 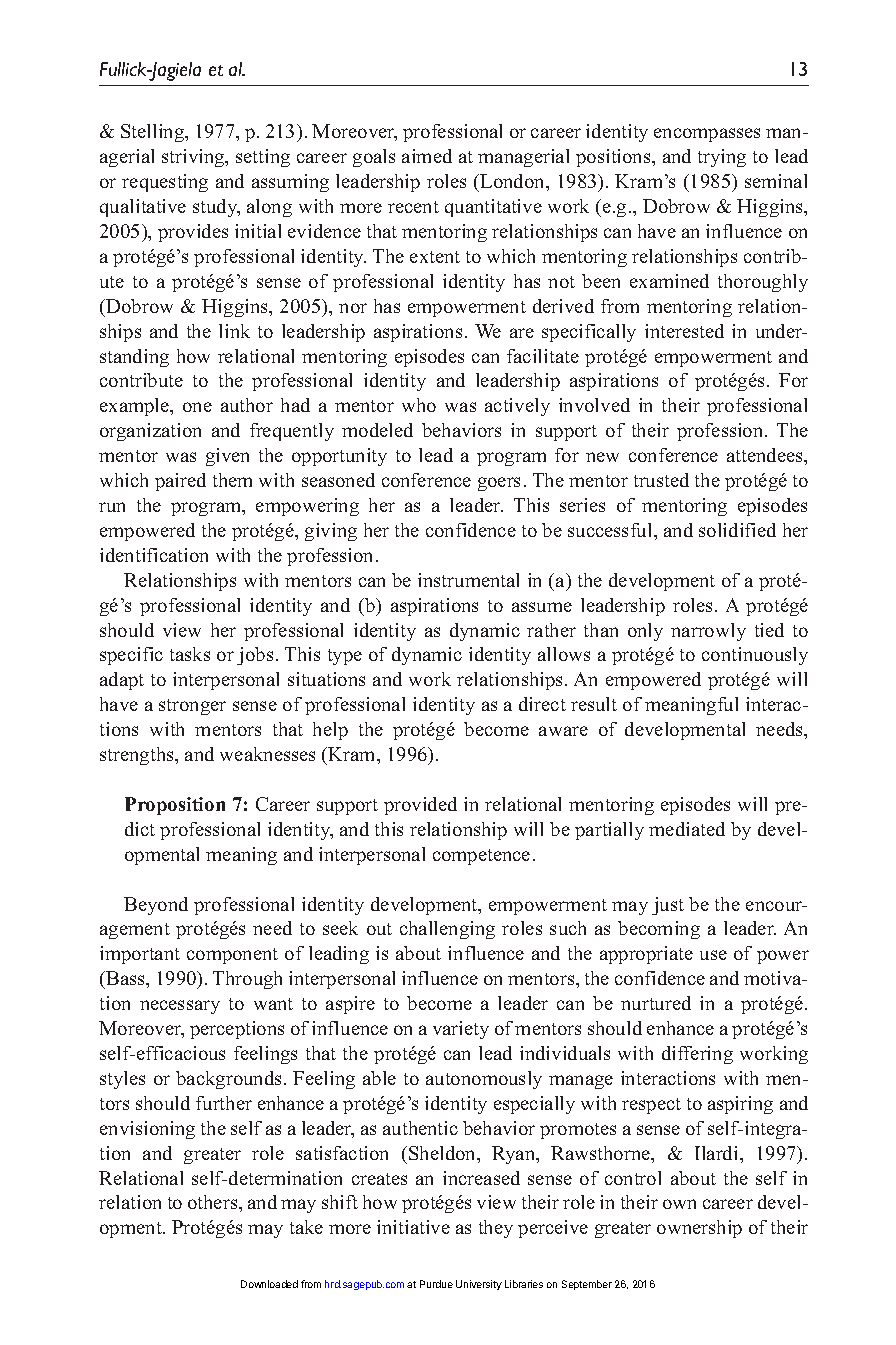 I want to click on aimed, so click(x=427, y=156).
